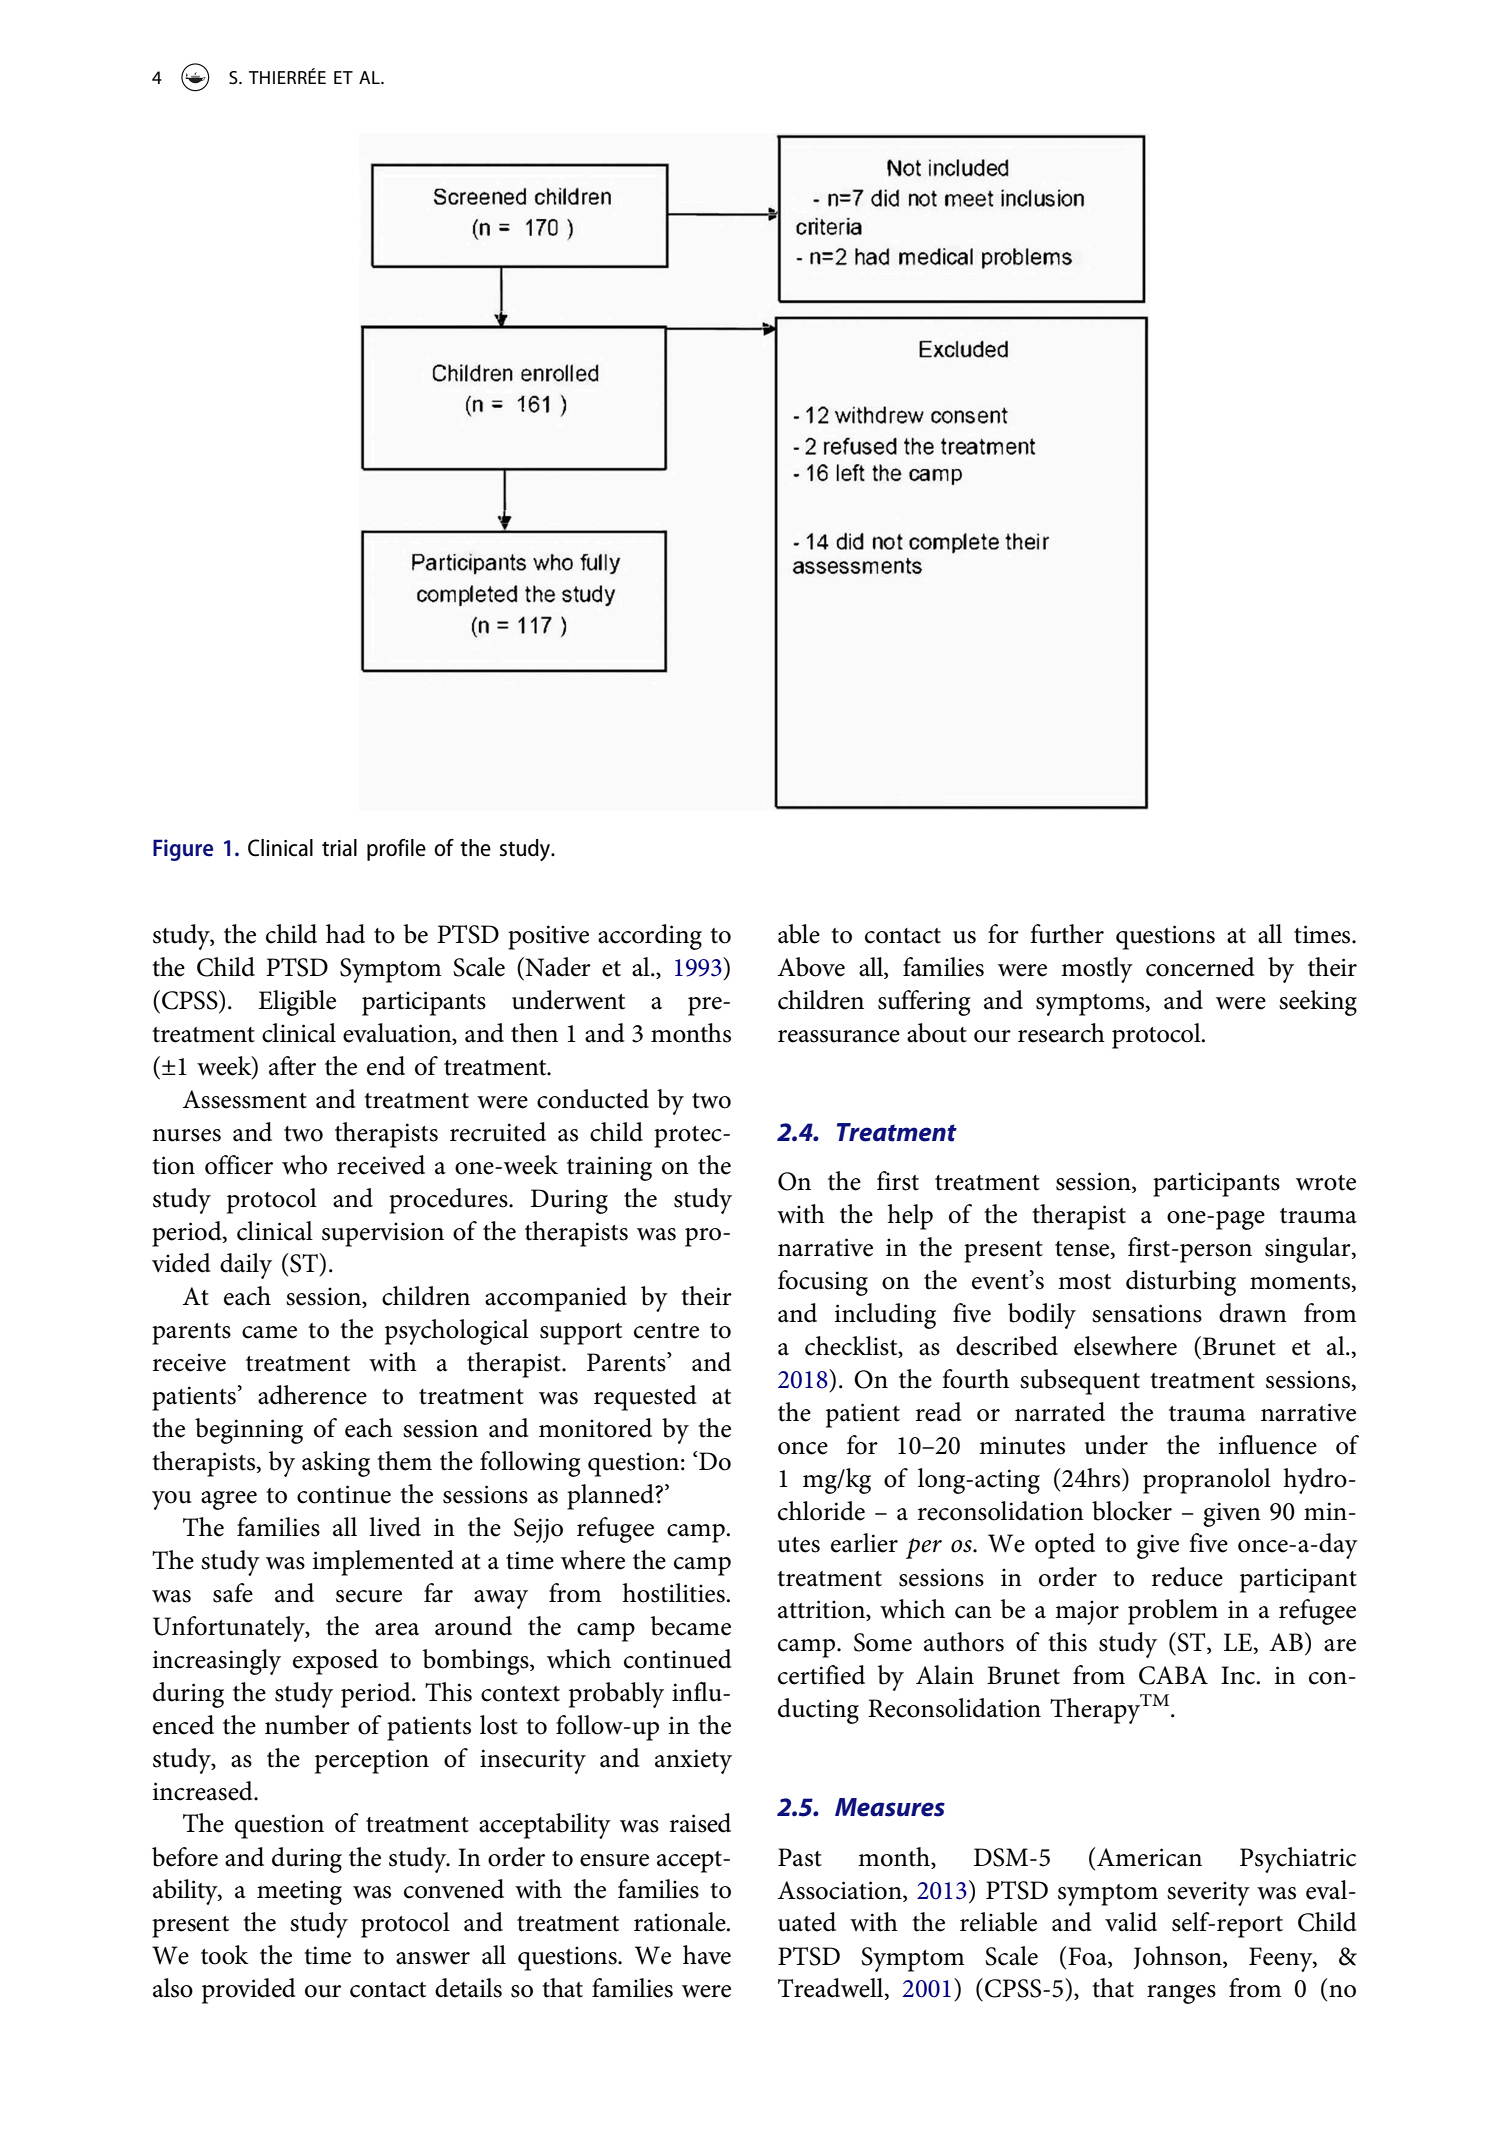 This page has height=2134, width=1509. What do you see at coordinates (650, 937) in the page?
I see `according` at bounding box center [650, 937].
